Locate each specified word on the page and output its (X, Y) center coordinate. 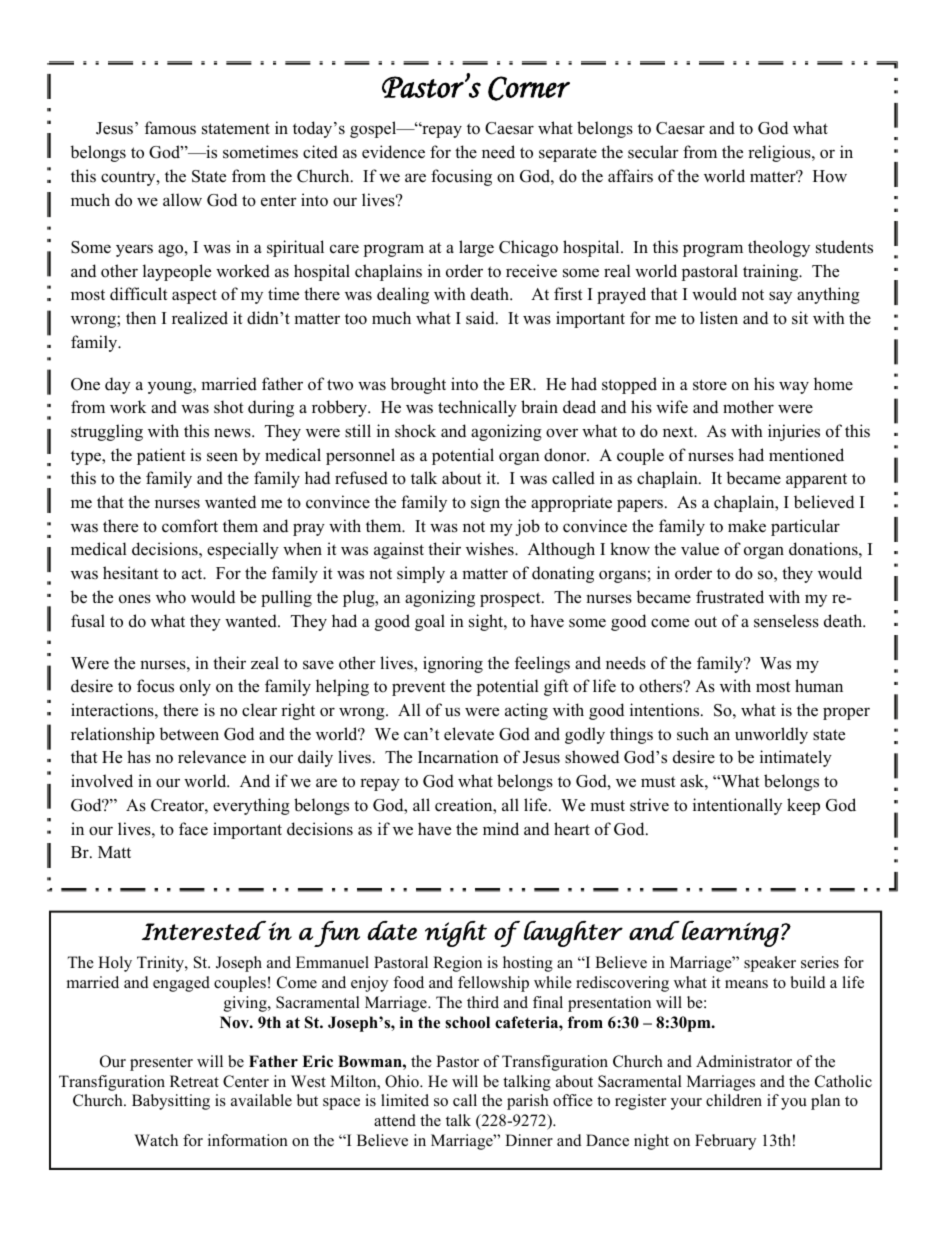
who (171, 597)
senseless (786, 621)
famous (170, 128)
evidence (393, 152)
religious (780, 153)
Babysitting (171, 1102)
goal (430, 622)
